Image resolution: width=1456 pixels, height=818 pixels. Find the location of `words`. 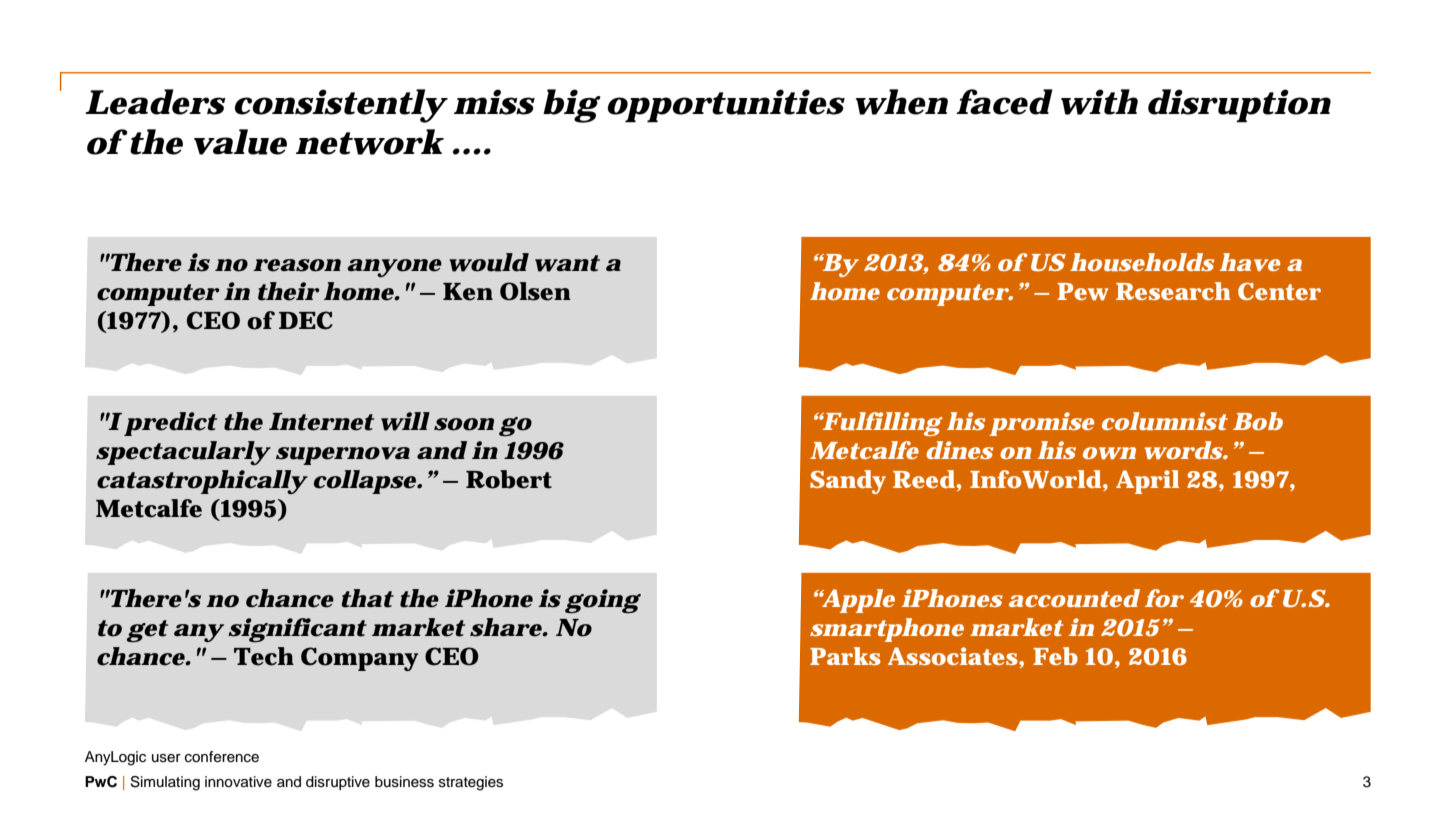

words is located at coordinates (1184, 450).
